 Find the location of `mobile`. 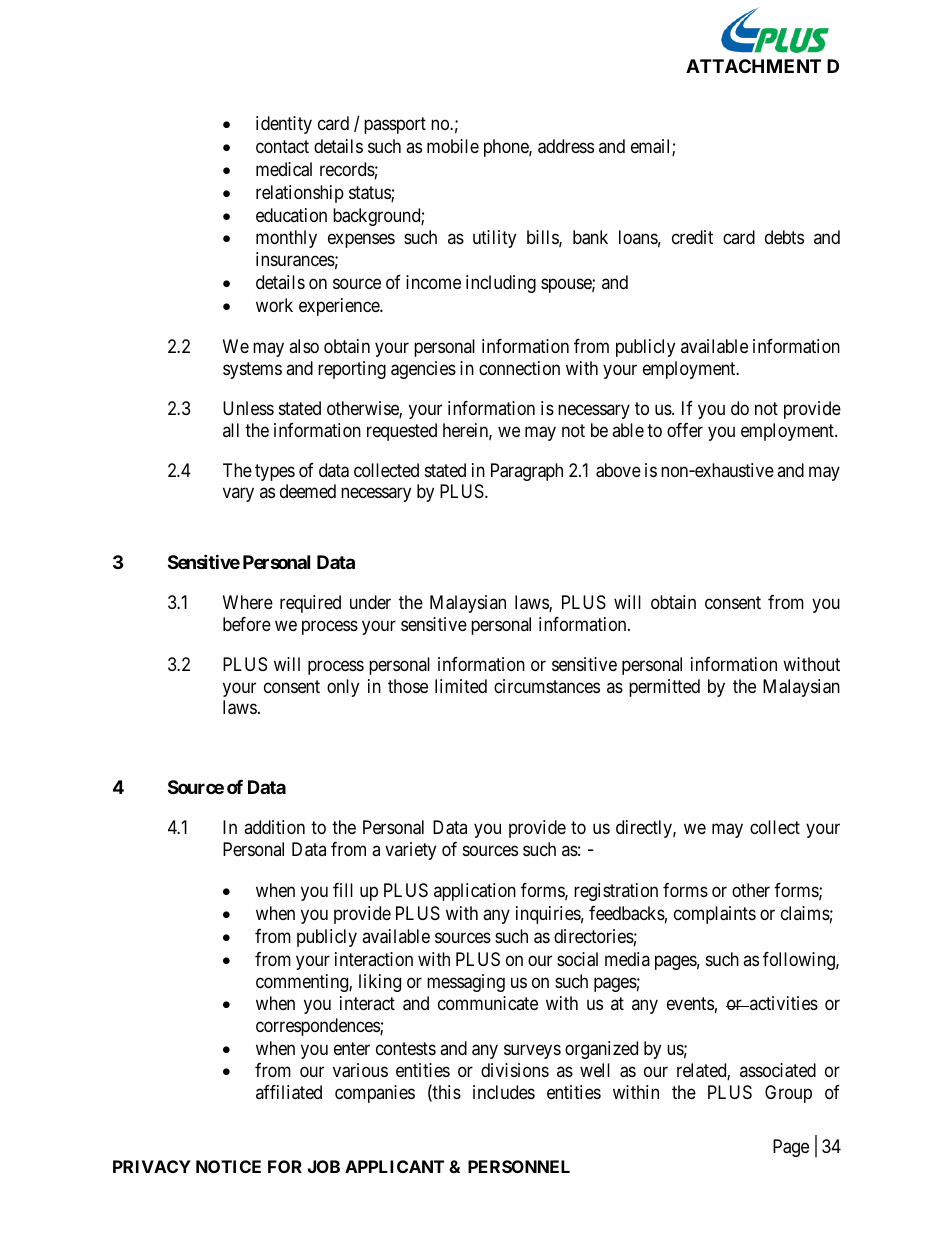

mobile is located at coordinates (453, 146).
